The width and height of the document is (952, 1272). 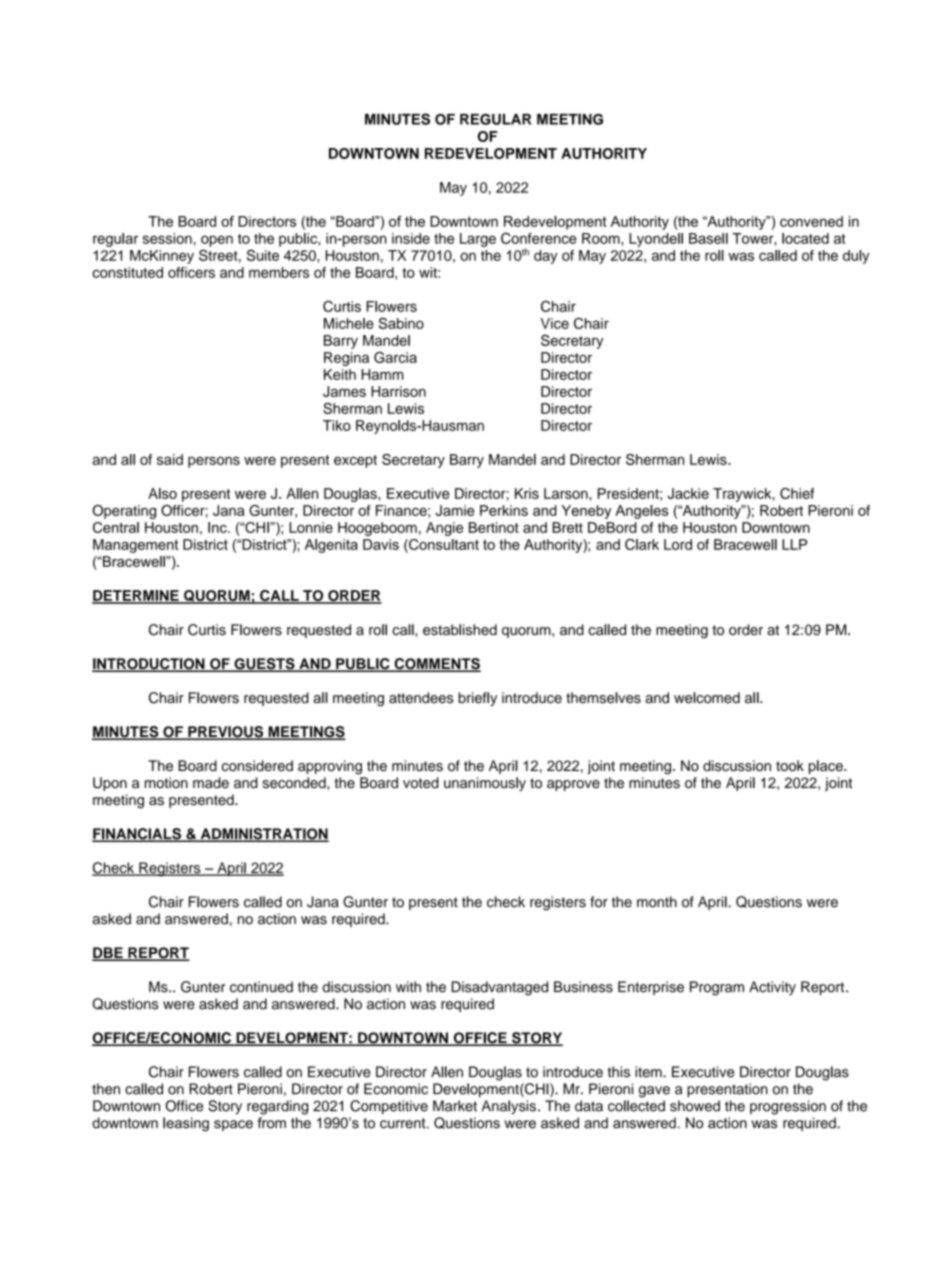 I want to click on Large, so click(x=478, y=240).
